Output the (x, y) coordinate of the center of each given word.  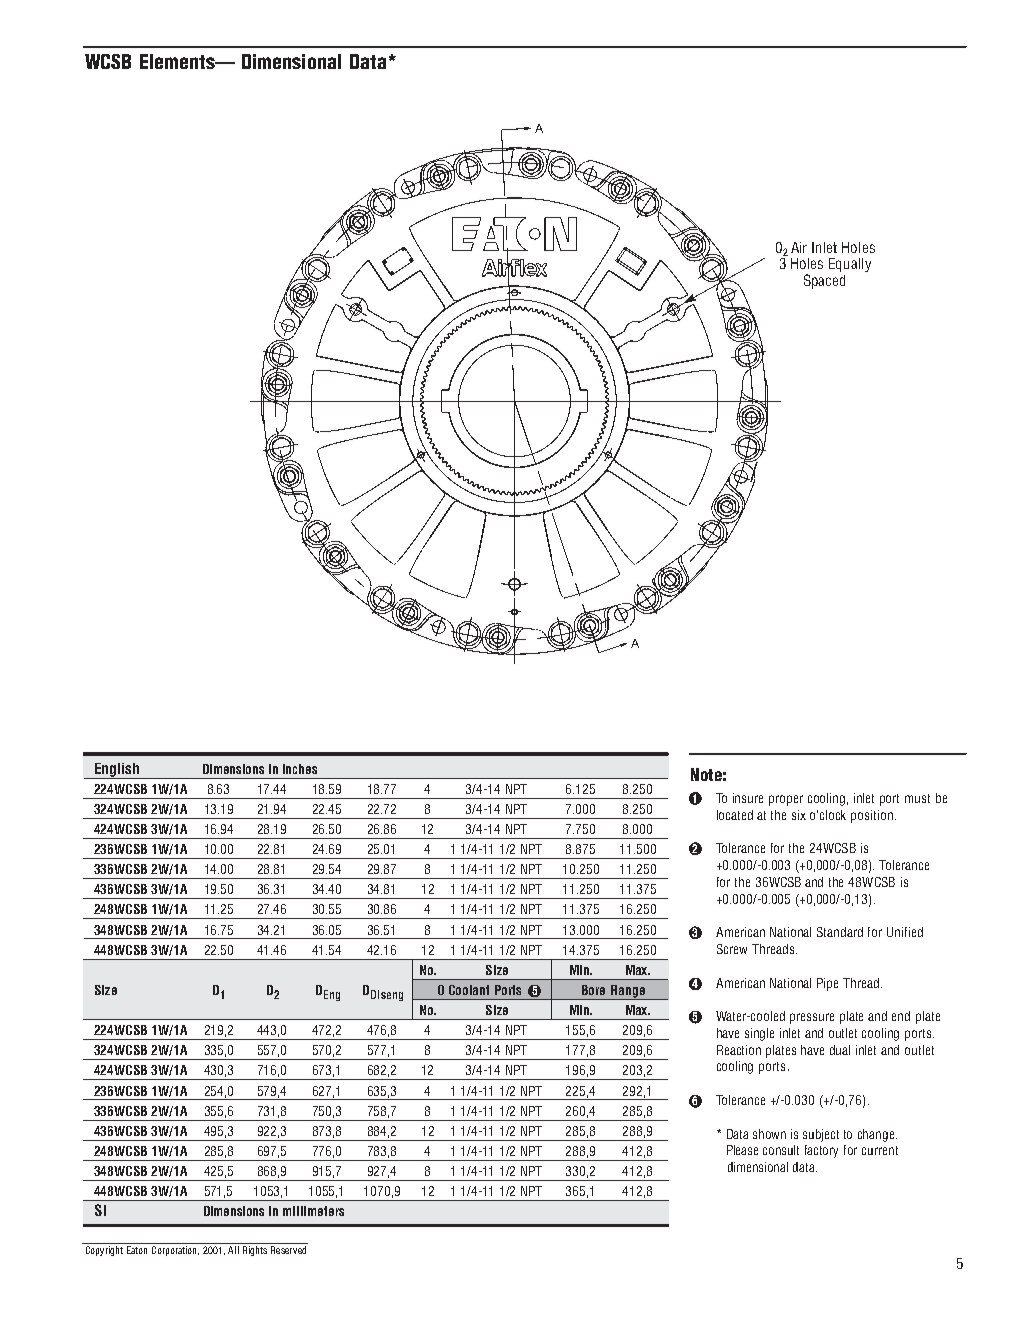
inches (300, 769)
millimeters (313, 1211)
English (117, 771)
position (872, 816)
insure (748, 798)
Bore (593, 990)
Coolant (469, 990)
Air (799, 247)
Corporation (175, 1251)
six (799, 815)
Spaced (824, 281)
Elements (179, 61)
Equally (850, 265)
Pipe (827, 984)
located (735, 815)
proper (786, 800)
